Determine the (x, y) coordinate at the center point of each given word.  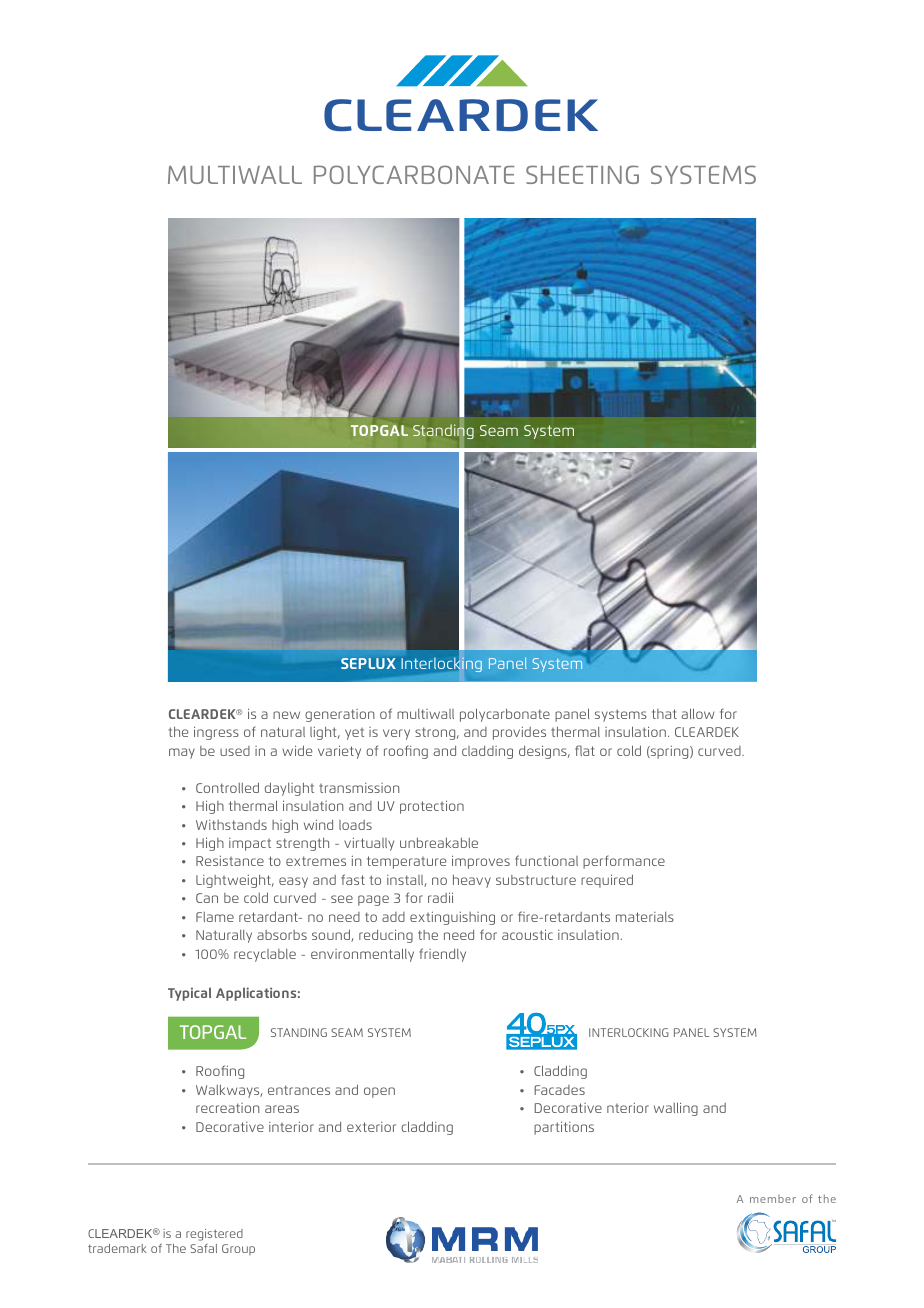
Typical (189, 994)
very (396, 734)
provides (519, 733)
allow (698, 713)
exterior (371, 1127)
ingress (216, 733)
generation (340, 715)
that (664, 714)
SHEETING (582, 174)
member (773, 1199)
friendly (442, 955)
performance (624, 862)
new (286, 715)
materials (645, 917)
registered (214, 1235)
